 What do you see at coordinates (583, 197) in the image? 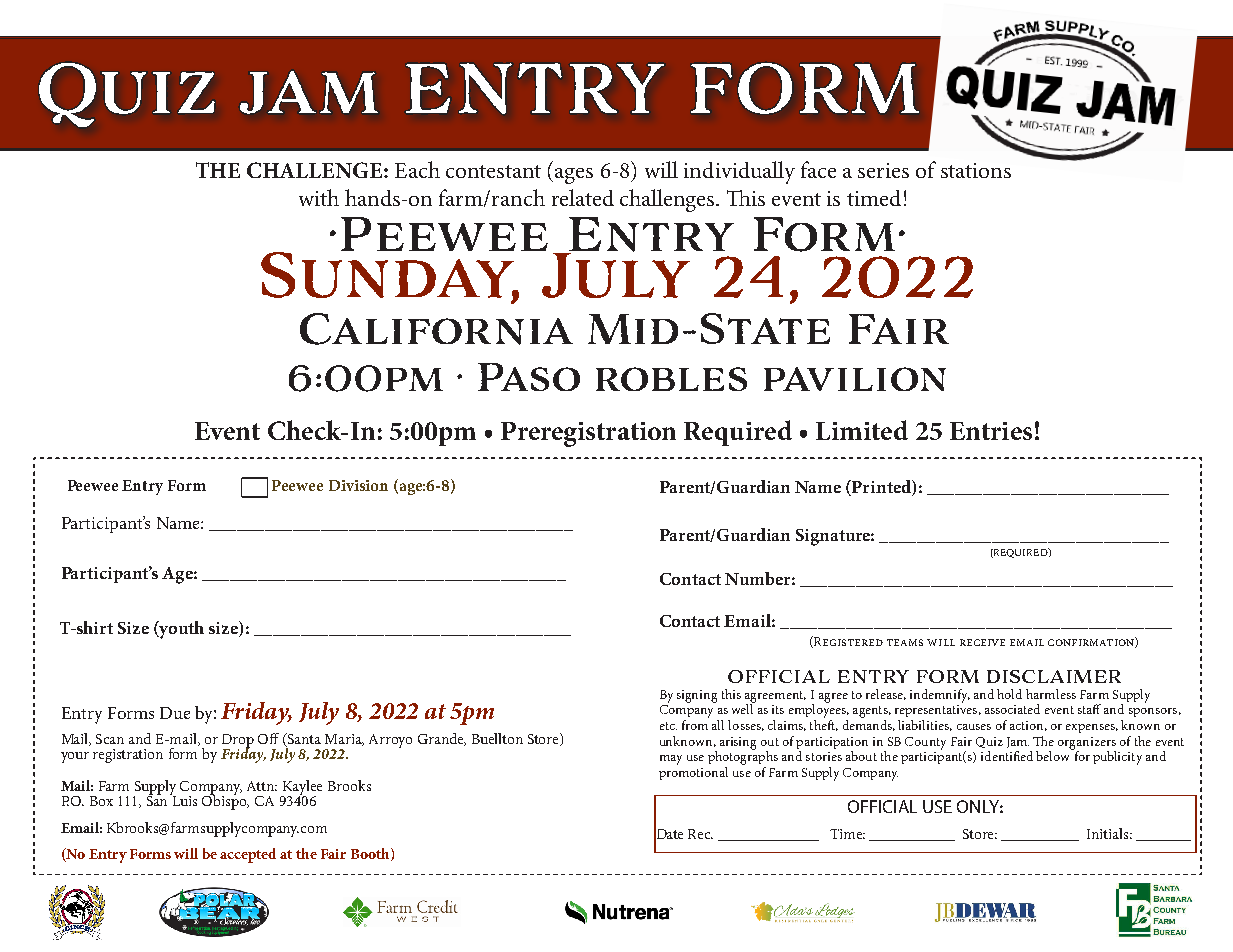
I see `related` at bounding box center [583, 197].
